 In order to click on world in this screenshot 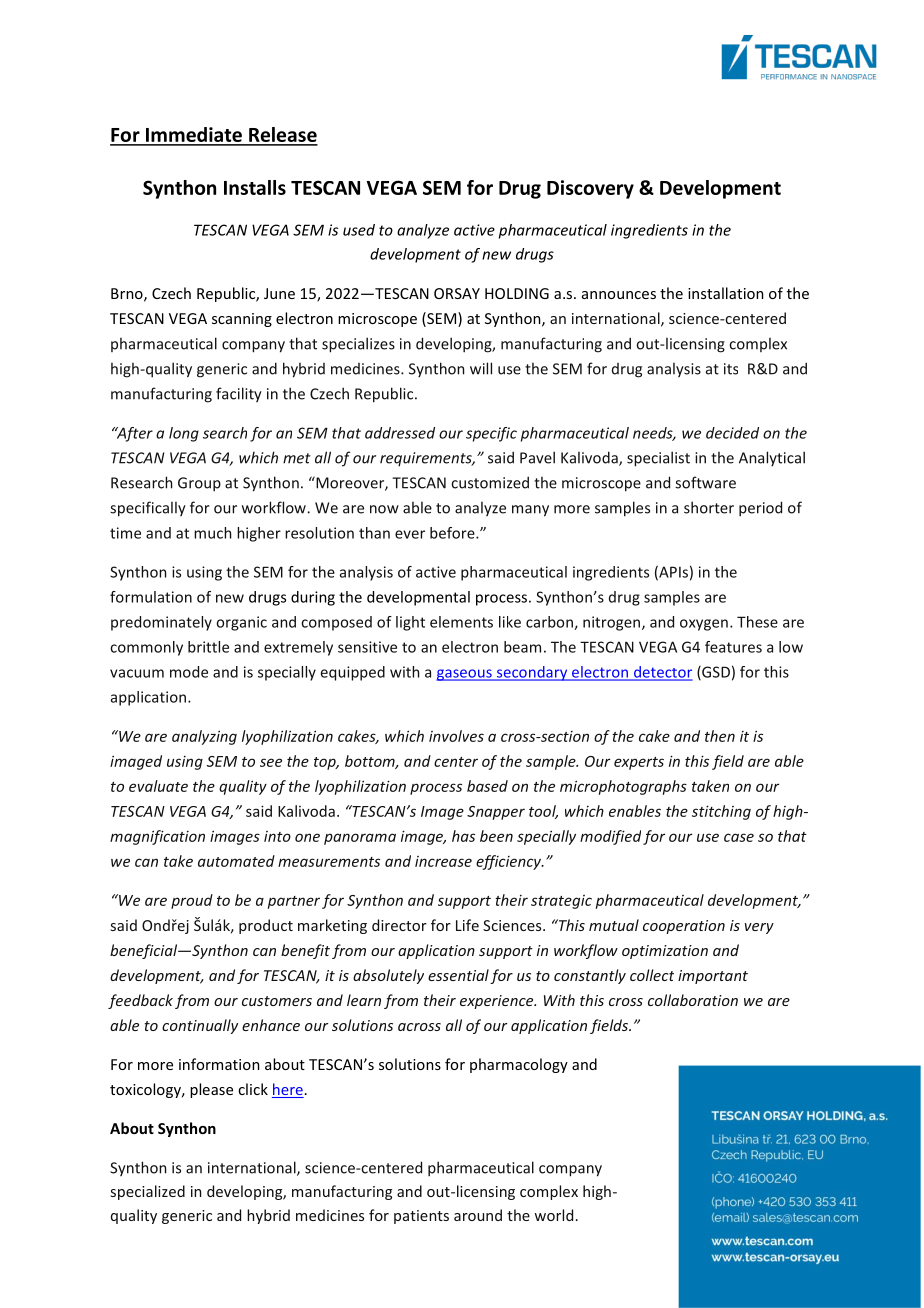, I will do `click(553, 1215)`.
